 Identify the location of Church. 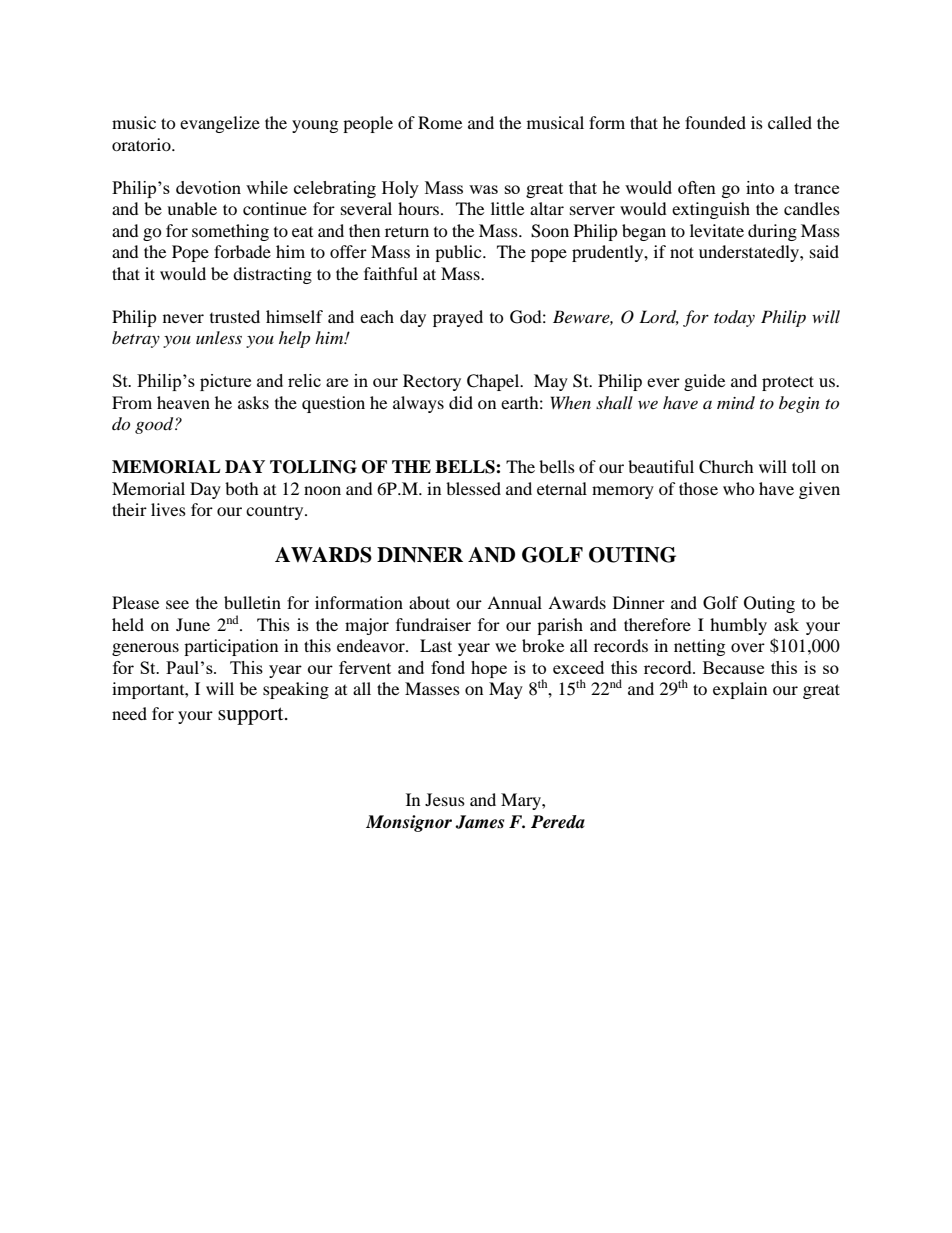
(726, 467).
